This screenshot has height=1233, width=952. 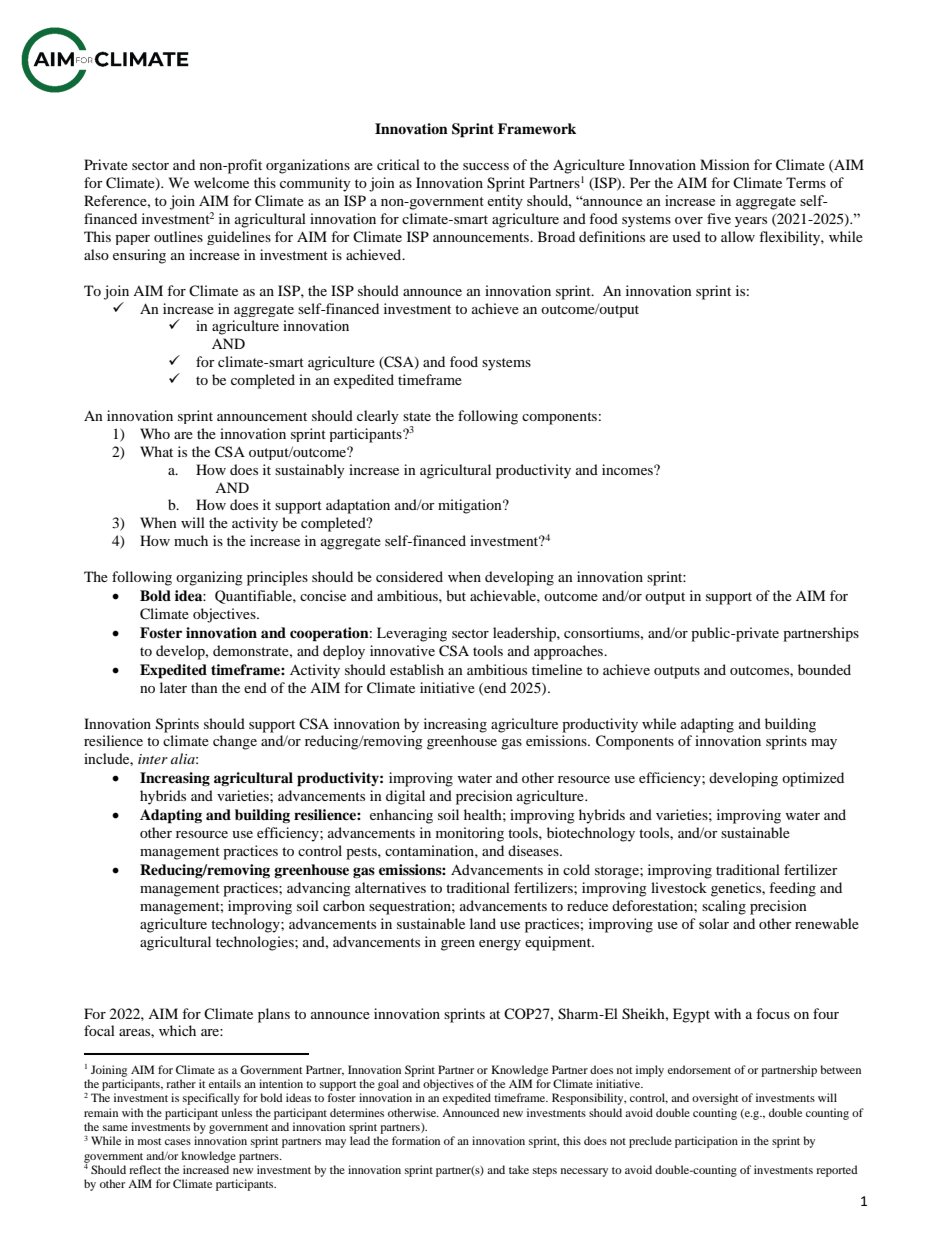 What do you see at coordinates (221, 182) in the screenshot?
I see `welcome` at bounding box center [221, 182].
